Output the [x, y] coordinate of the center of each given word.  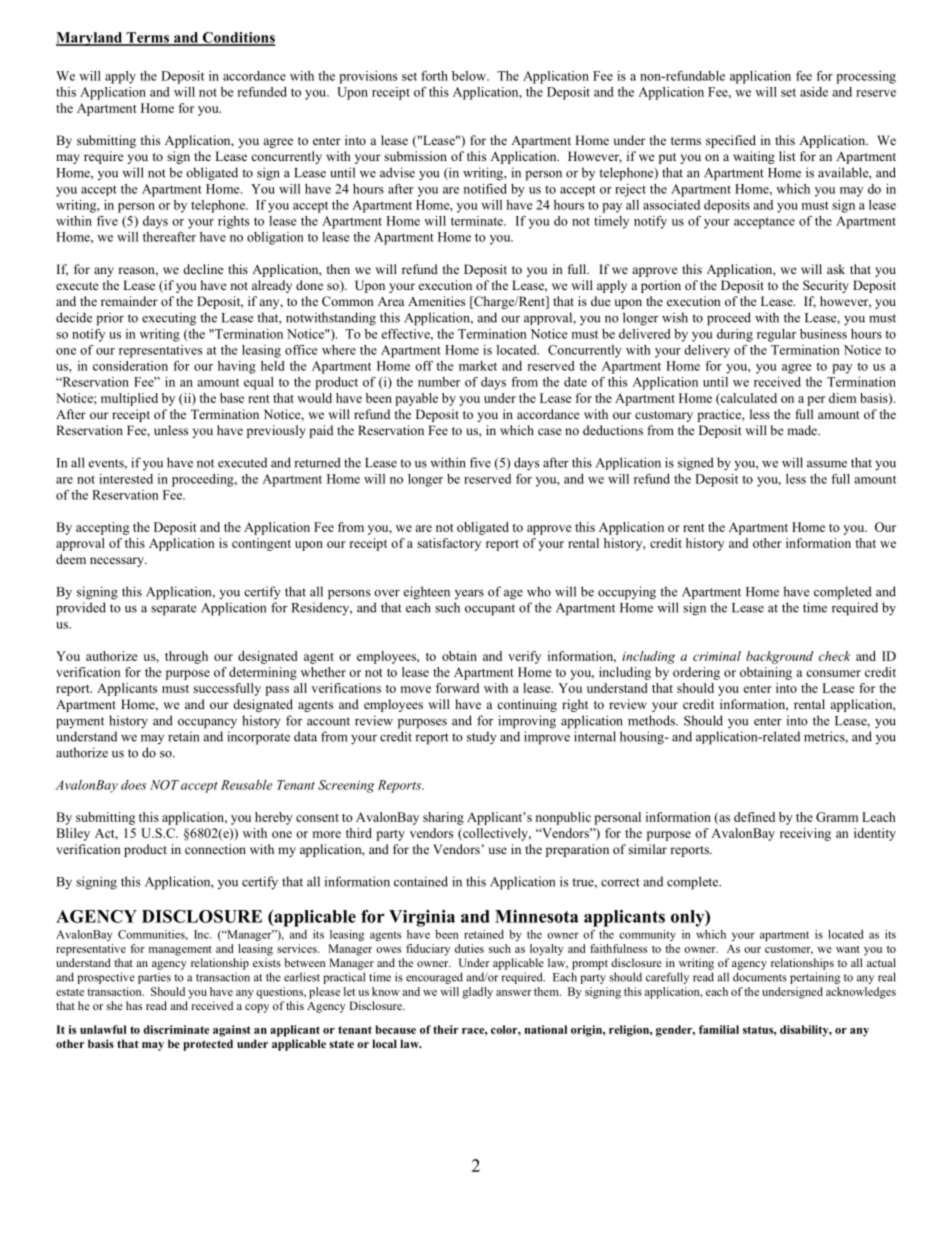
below [470, 76]
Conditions [237, 38]
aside [814, 92]
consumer [833, 673]
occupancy [207, 724]
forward [457, 688]
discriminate [176, 1029]
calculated [748, 399]
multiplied [129, 399]
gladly [477, 993]
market [478, 366]
